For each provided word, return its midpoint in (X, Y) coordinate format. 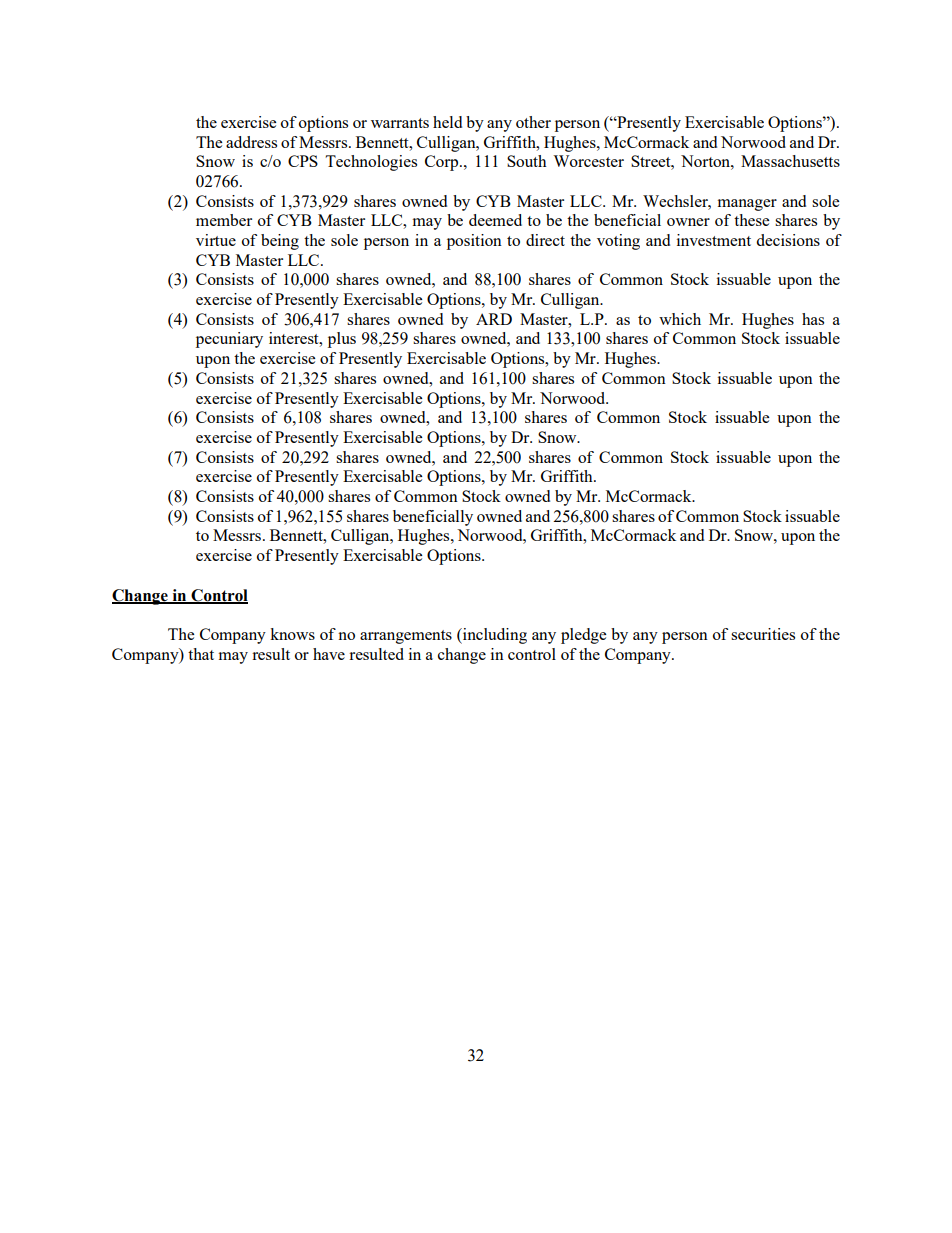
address (251, 142)
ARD (494, 319)
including (494, 636)
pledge (583, 636)
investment (714, 240)
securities (763, 634)
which (680, 319)
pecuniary (229, 340)
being (280, 242)
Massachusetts (790, 161)
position (474, 242)
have (329, 654)
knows (292, 634)
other (533, 122)
